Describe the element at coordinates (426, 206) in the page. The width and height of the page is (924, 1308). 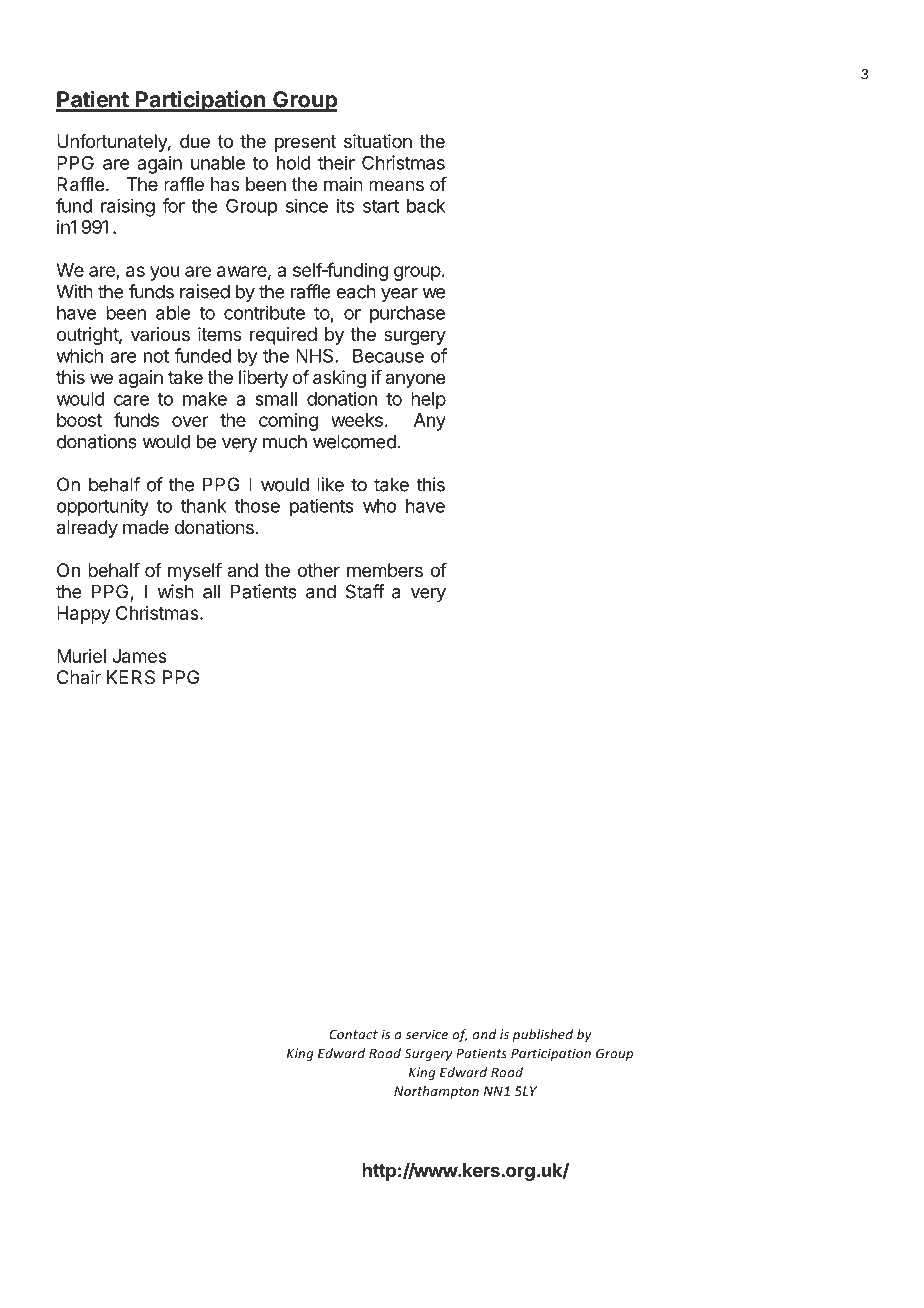
I see `back` at that location.
